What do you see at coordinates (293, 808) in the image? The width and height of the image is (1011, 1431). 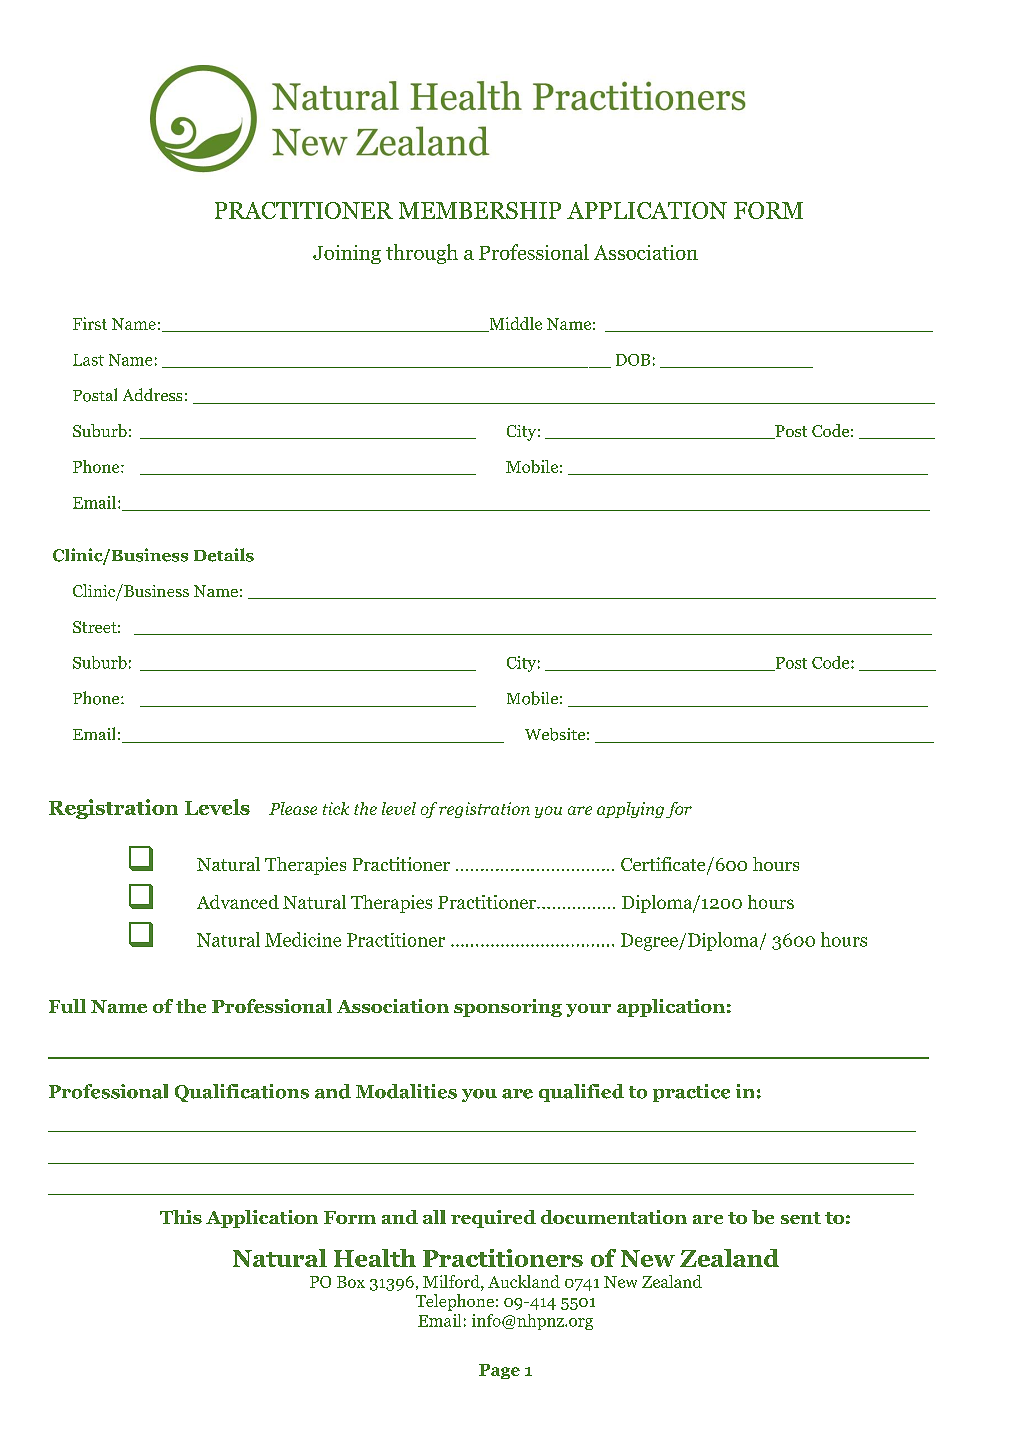 I see `Please` at bounding box center [293, 808].
